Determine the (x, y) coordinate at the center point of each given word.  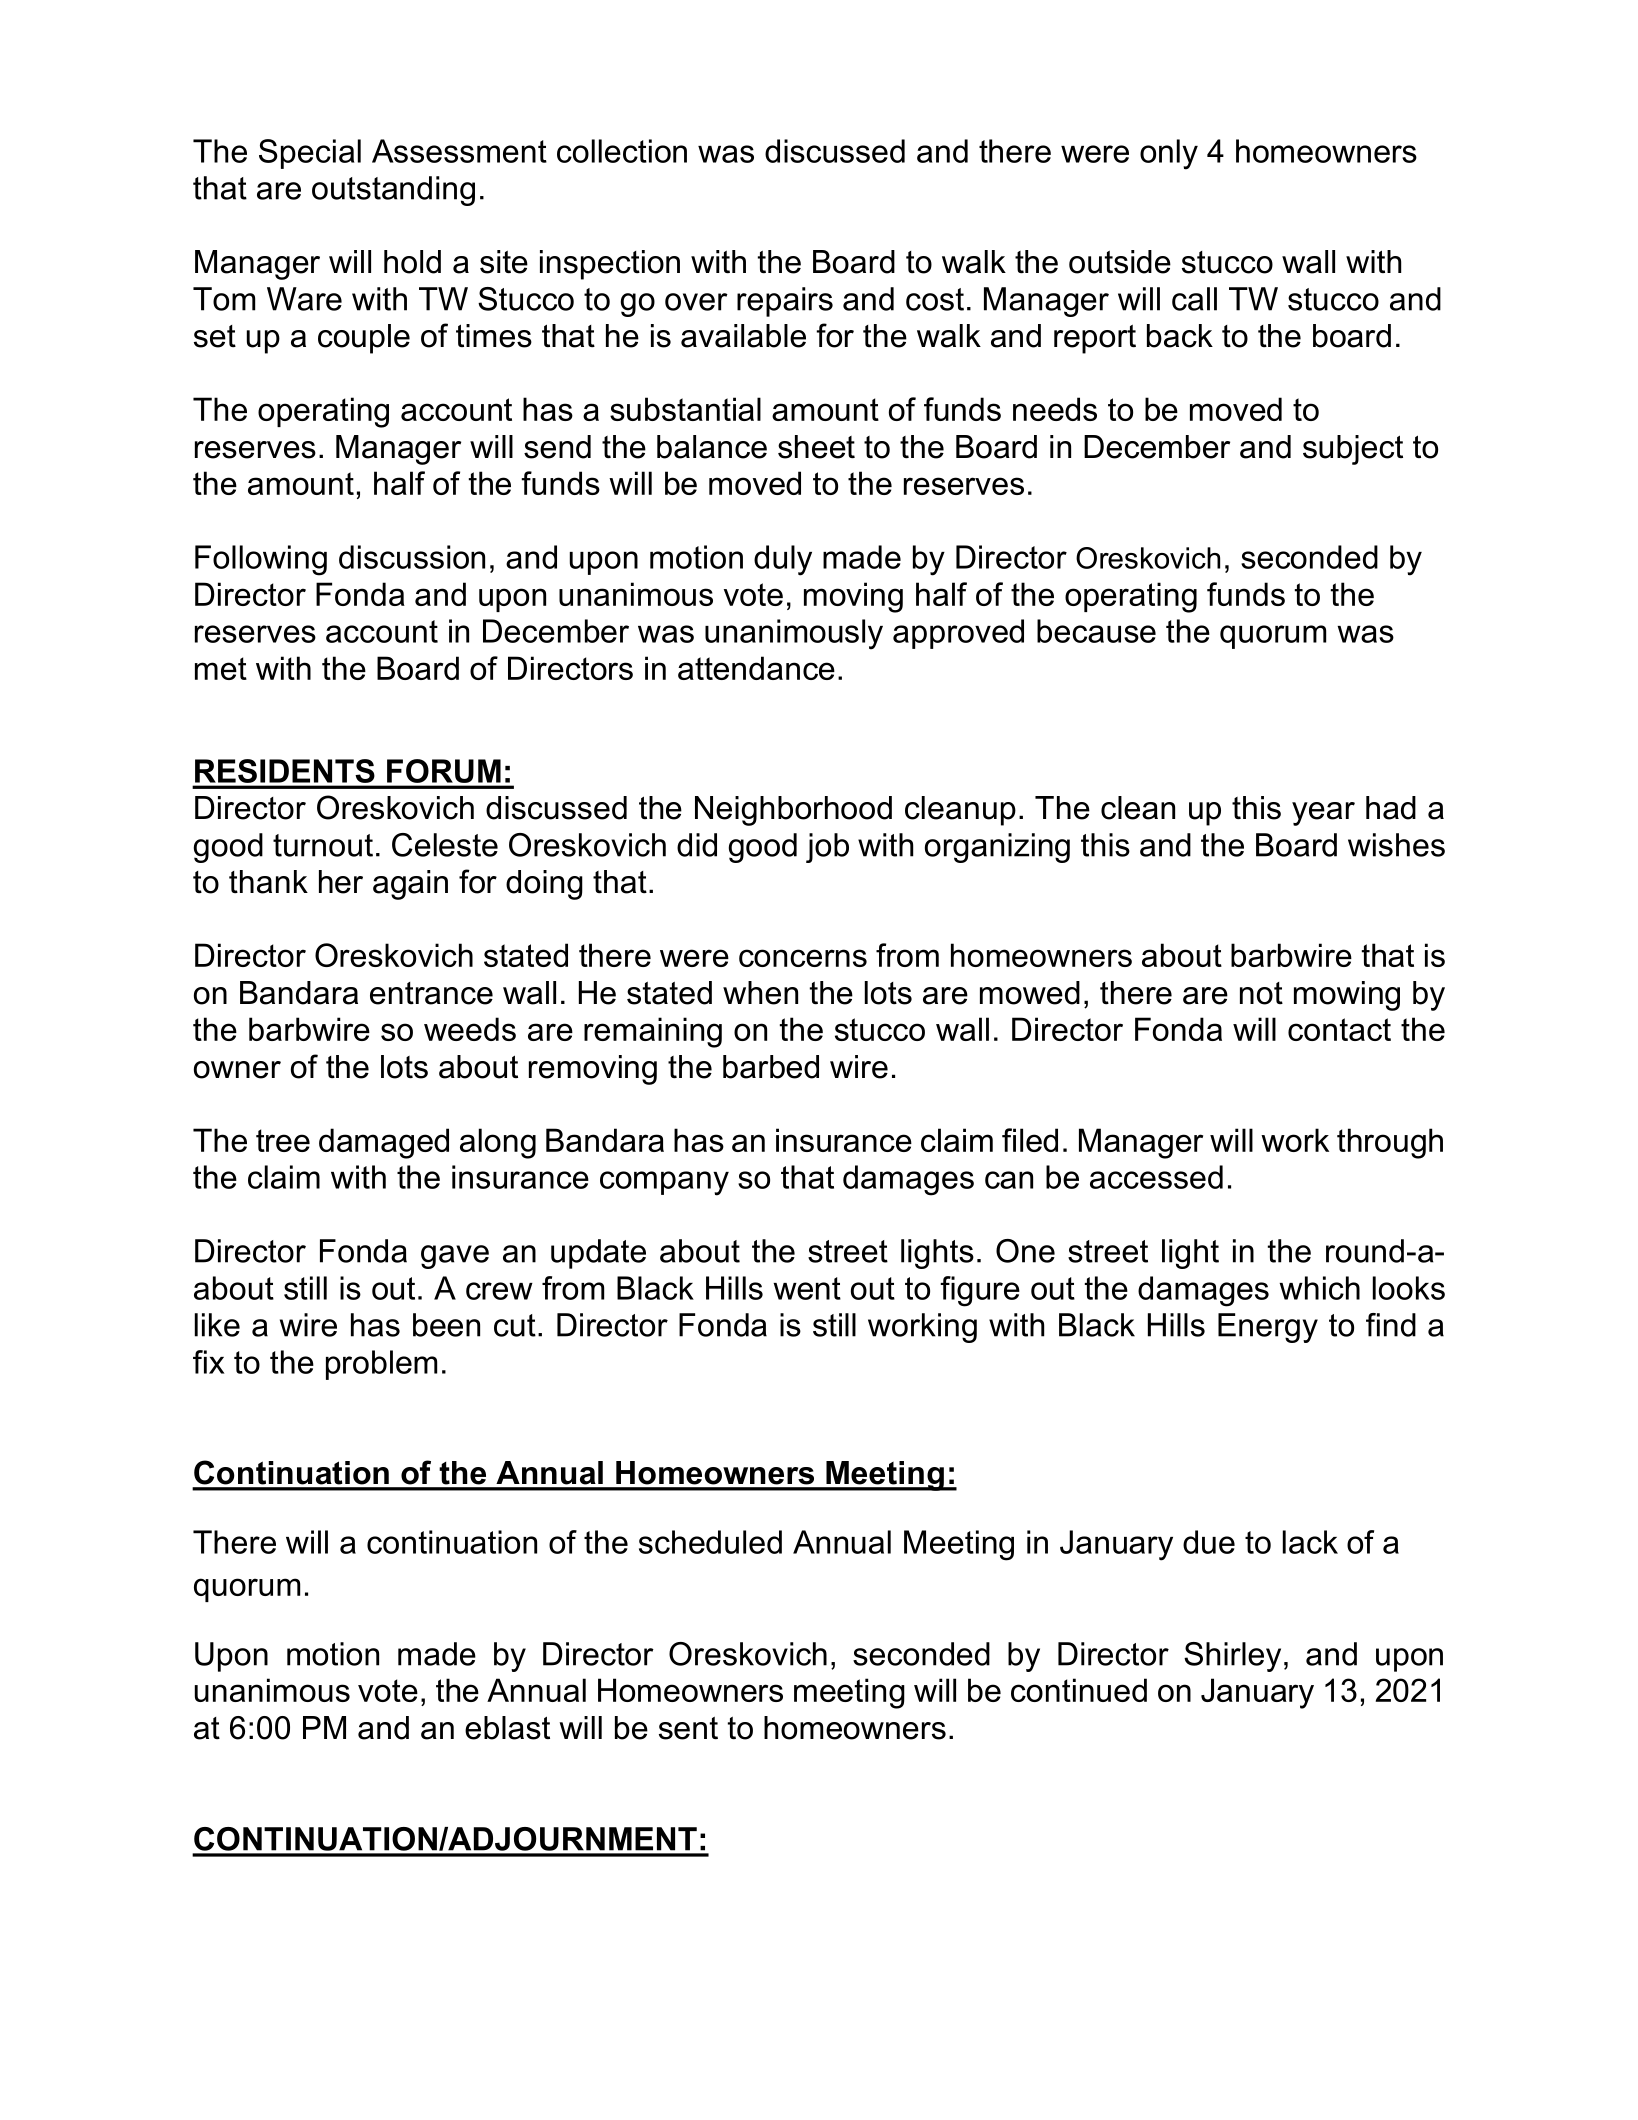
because (1096, 631)
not (1261, 993)
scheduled (710, 1542)
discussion (412, 557)
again (410, 885)
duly (783, 560)
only (1169, 154)
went (807, 1288)
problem (381, 1365)
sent (688, 1728)
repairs (785, 302)
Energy (1268, 1328)
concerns (803, 958)
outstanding (393, 191)
